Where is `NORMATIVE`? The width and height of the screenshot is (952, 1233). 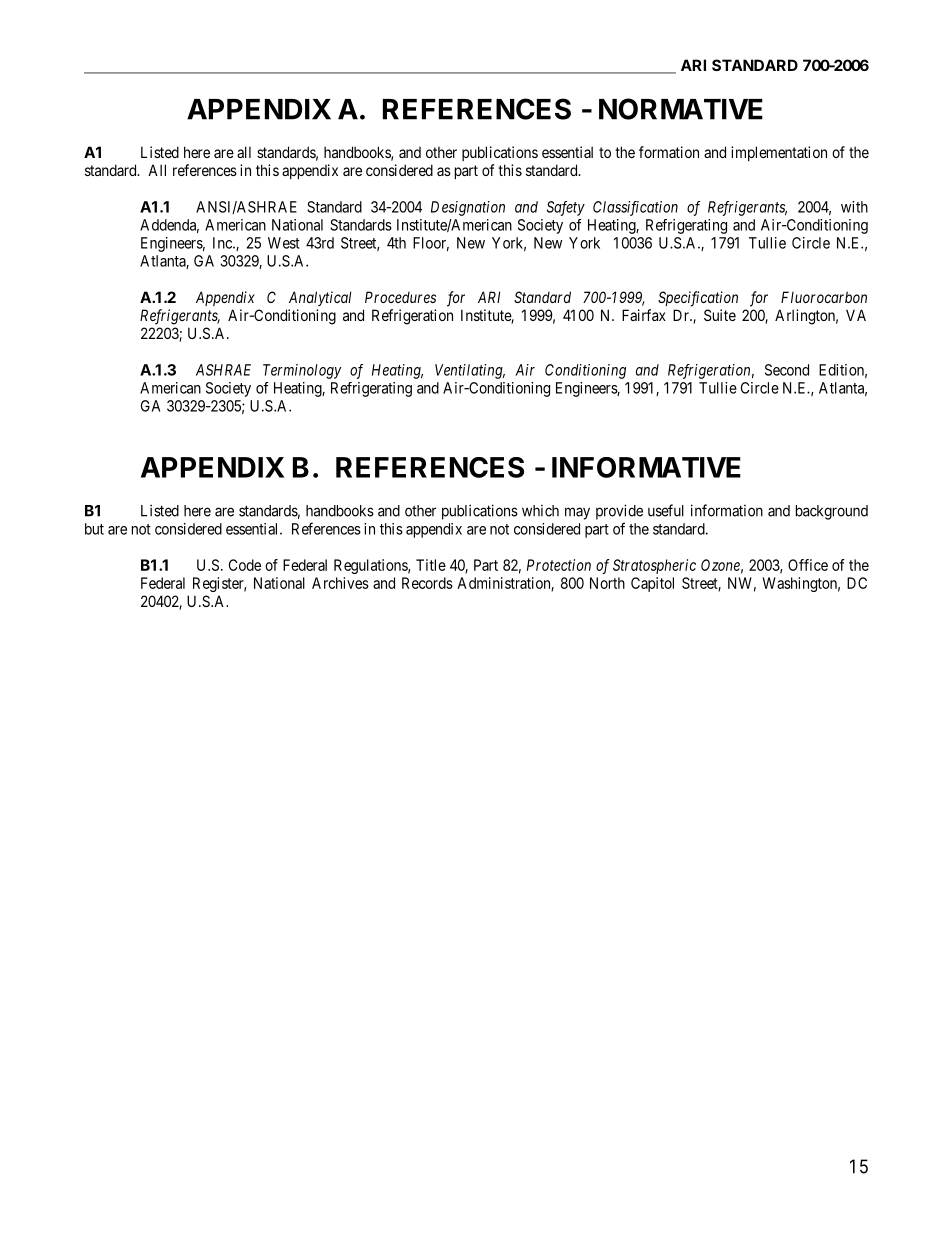 NORMATIVE is located at coordinates (681, 109).
